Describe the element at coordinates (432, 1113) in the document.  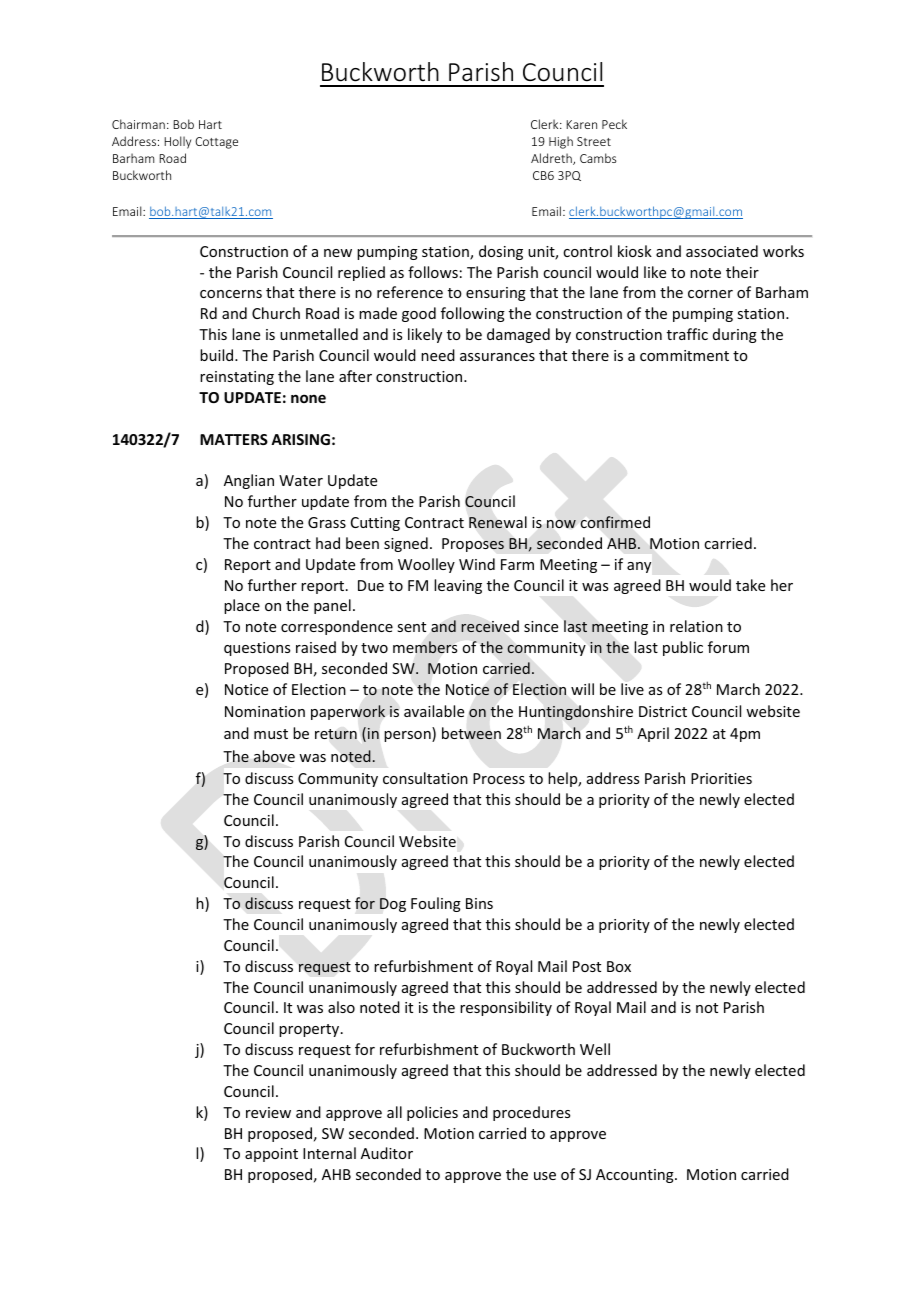
I see `policies` at that location.
